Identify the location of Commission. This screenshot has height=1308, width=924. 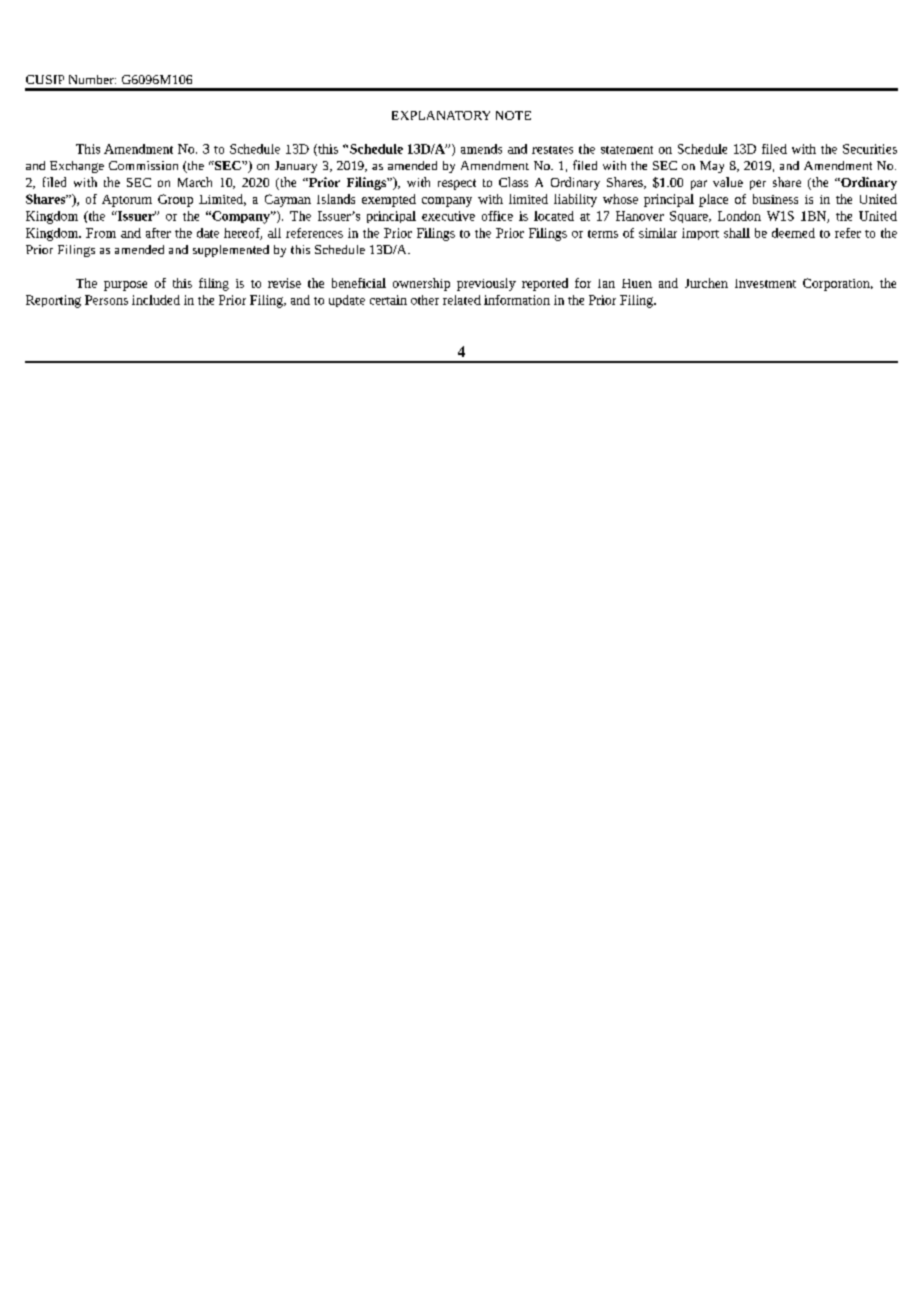
(143, 165).
